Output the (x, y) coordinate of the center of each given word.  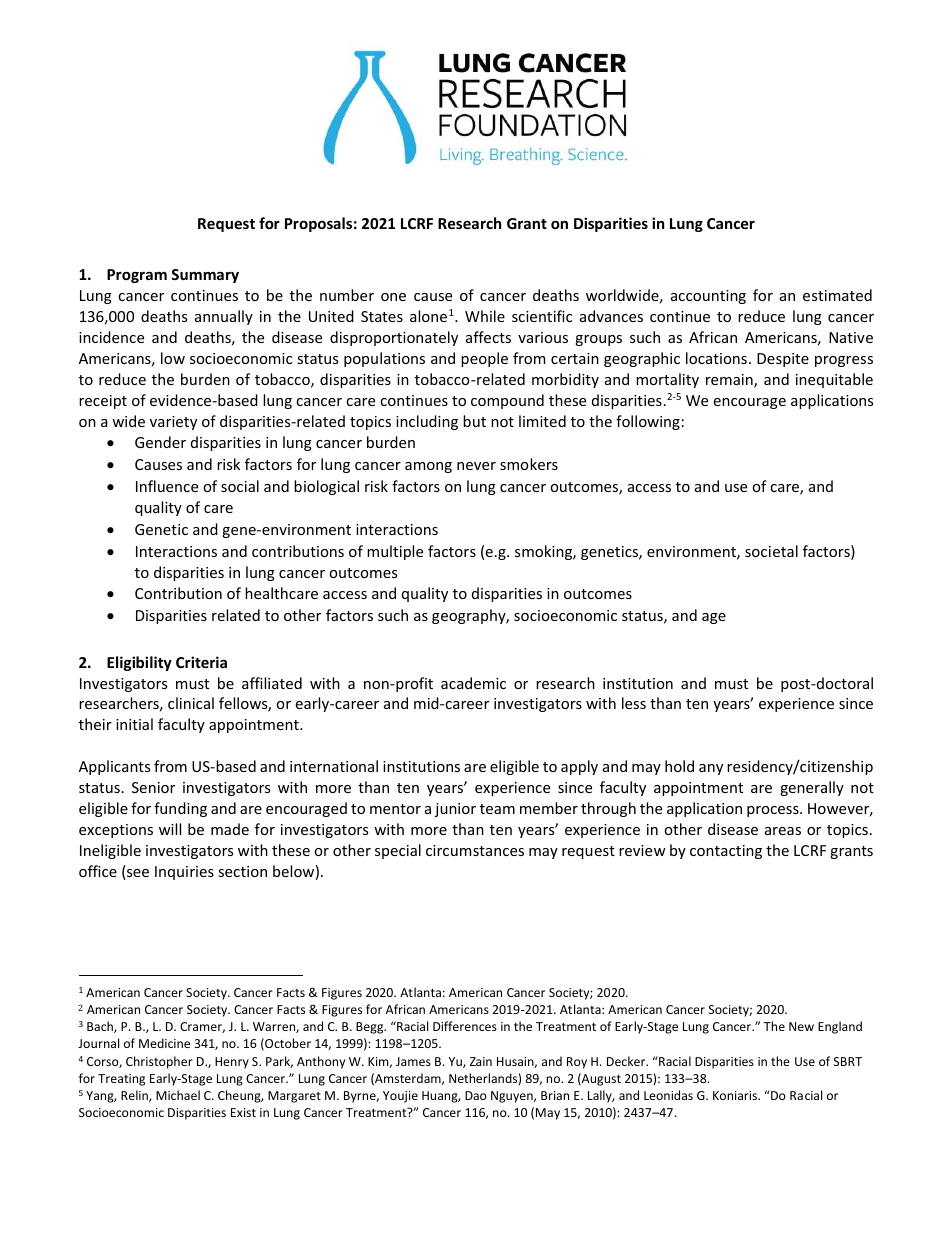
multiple (395, 552)
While (485, 316)
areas (783, 831)
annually (224, 317)
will (170, 829)
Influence (167, 486)
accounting (708, 297)
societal (771, 551)
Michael (178, 1095)
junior (455, 810)
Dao (476, 1095)
